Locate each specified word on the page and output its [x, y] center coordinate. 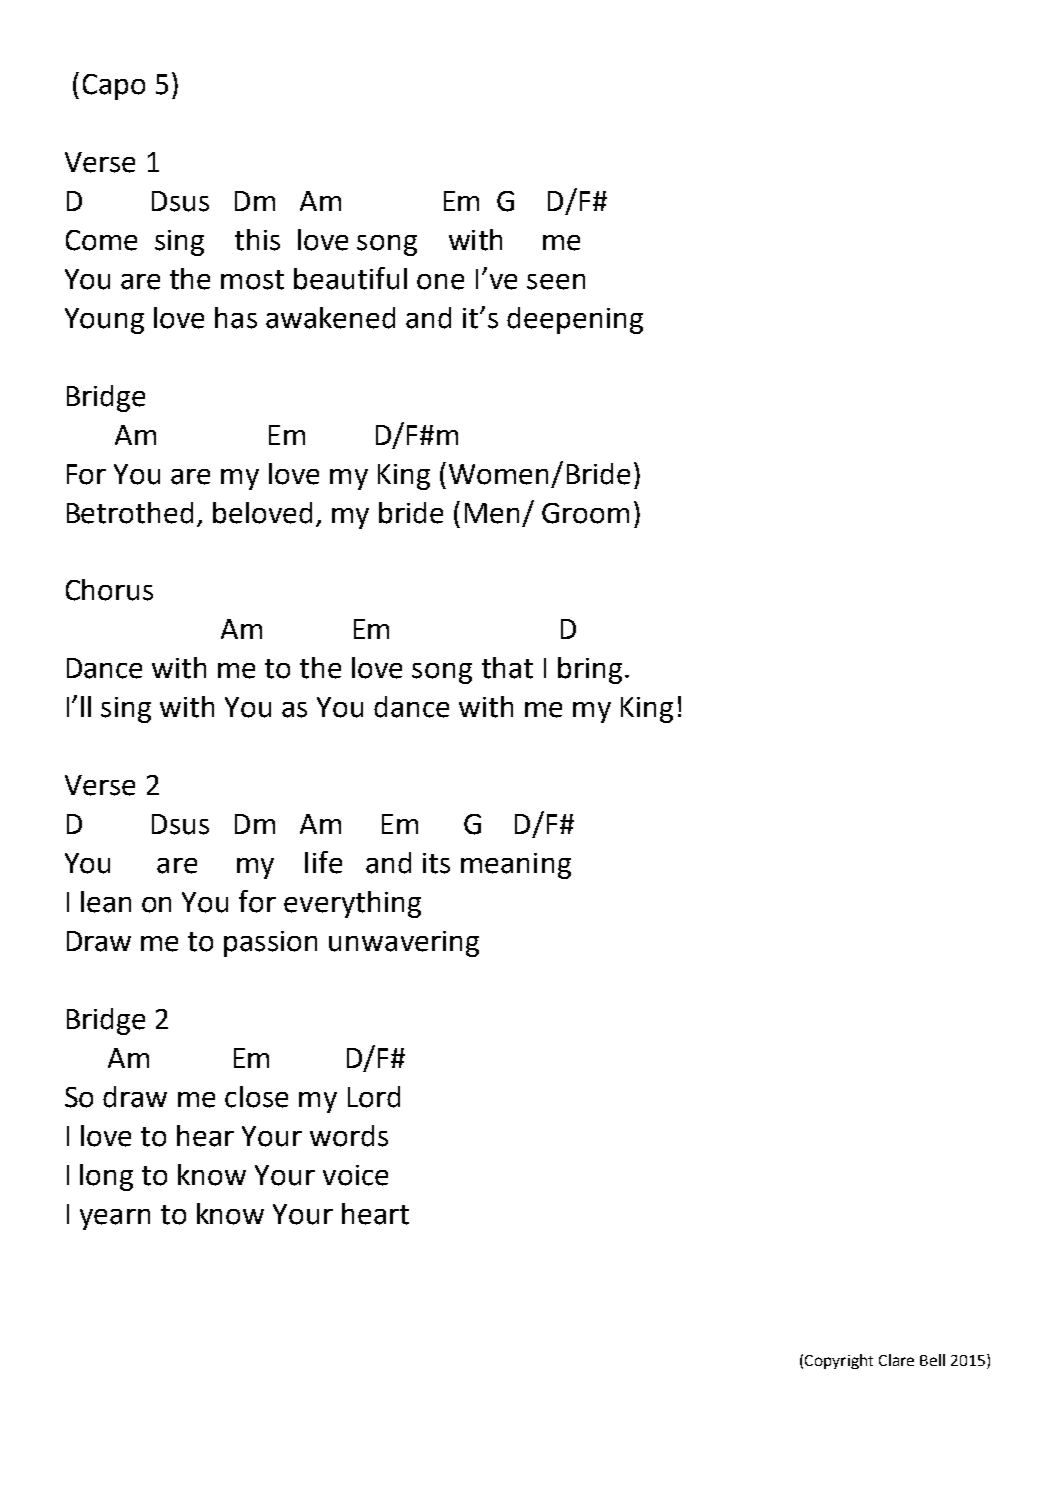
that [507, 668]
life [323, 862]
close [256, 1097]
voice [355, 1175]
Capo [114, 87]
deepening [575, 320]
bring [590, 670]
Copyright [839, 1361]
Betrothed [130, 513]
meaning [516, 866]
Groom [585, 513]
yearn [115, 1219]
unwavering [404, 944]
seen [556, 282]
